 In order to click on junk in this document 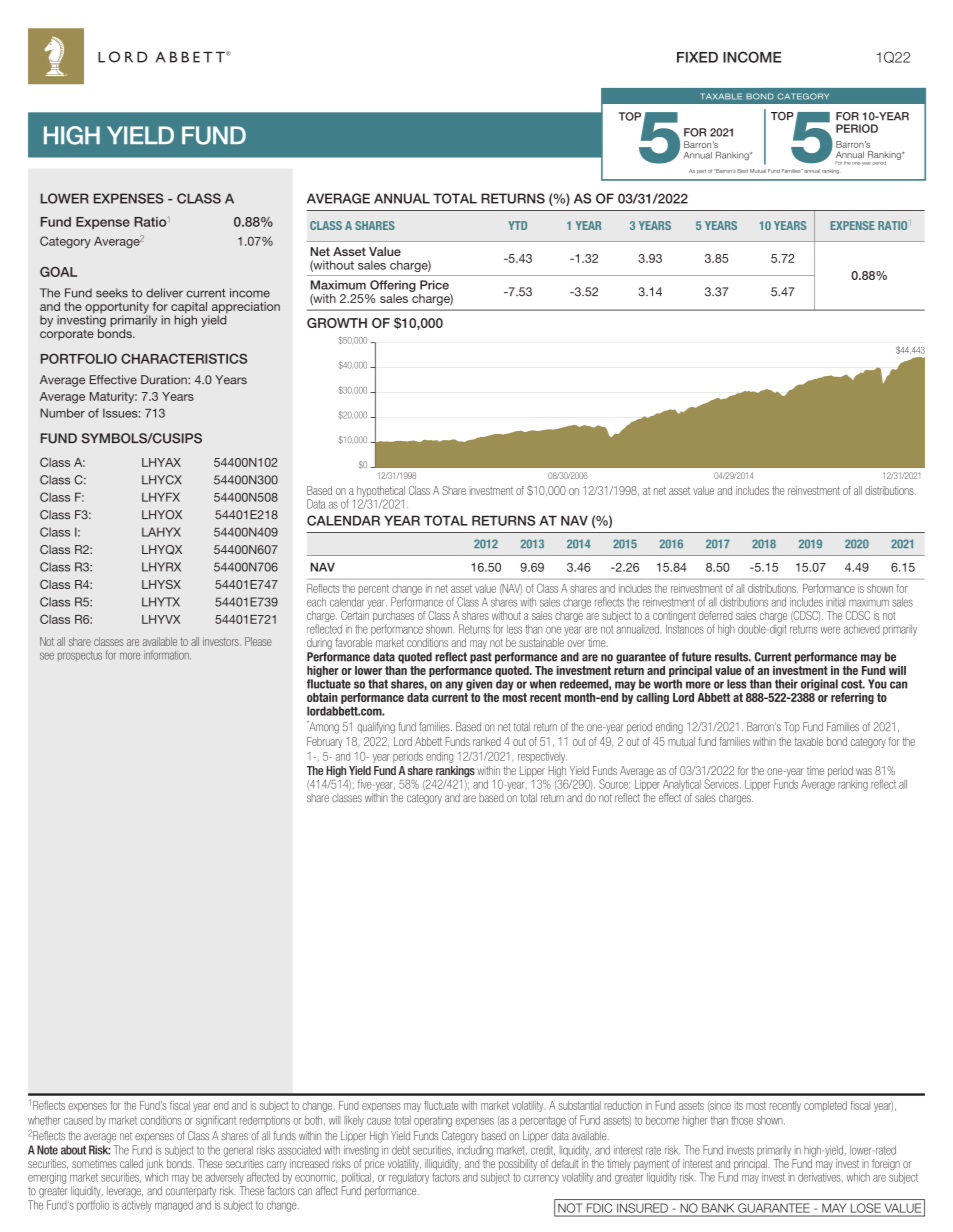, I will do `click(154, 1164)`.
